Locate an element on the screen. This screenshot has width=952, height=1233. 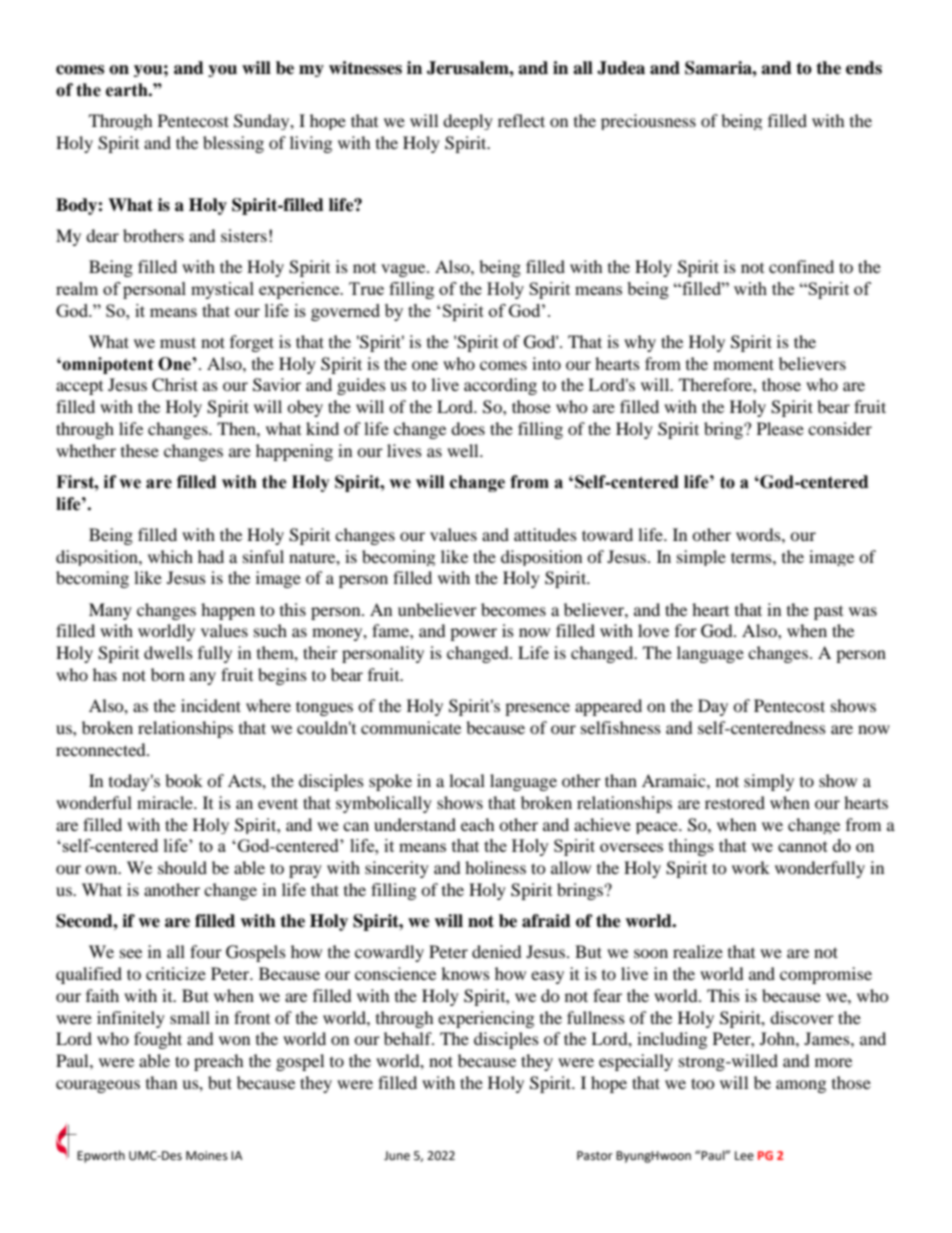
work is located at coordinates (751, 867).
